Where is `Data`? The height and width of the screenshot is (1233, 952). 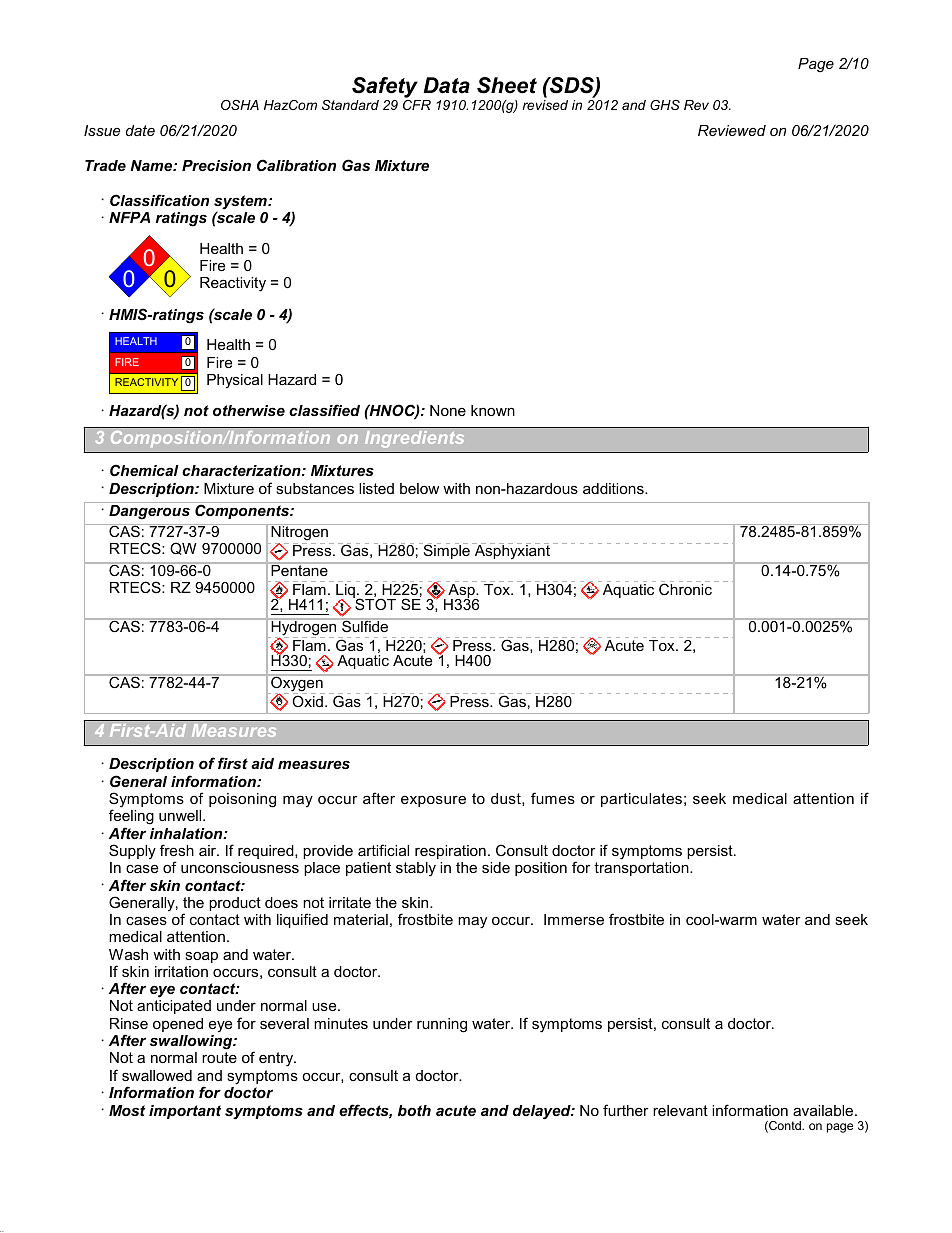 Data is located at coordinates (446, 85).
